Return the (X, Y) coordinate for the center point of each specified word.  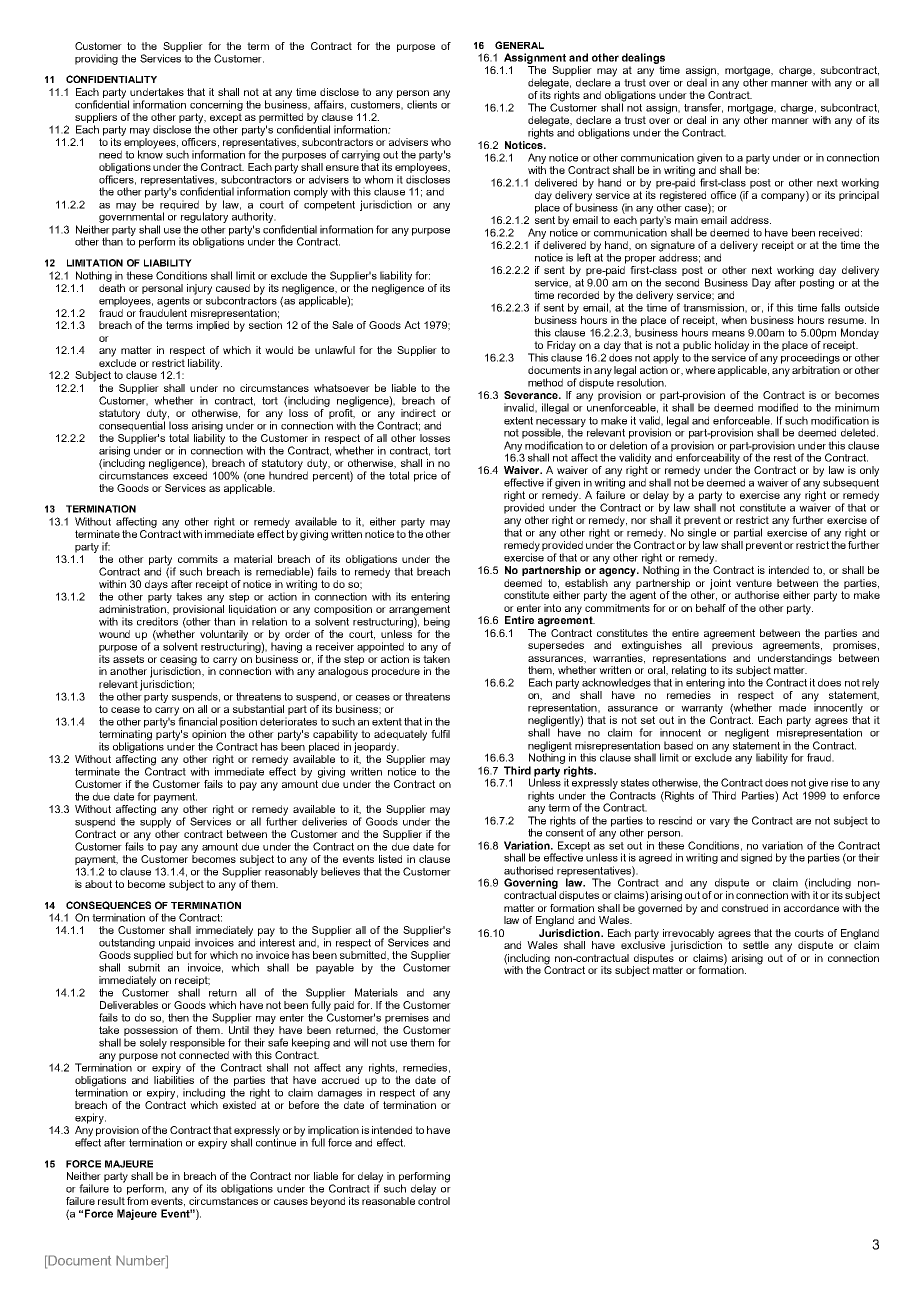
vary (720, 823)
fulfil (440, 734)
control (434, 1201)
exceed (190, 474)
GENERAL (519, 45)
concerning (216, 105)
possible (542, 433)
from (137, 1201)
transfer (703, 108)
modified (778, 407)
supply (157, 821)
